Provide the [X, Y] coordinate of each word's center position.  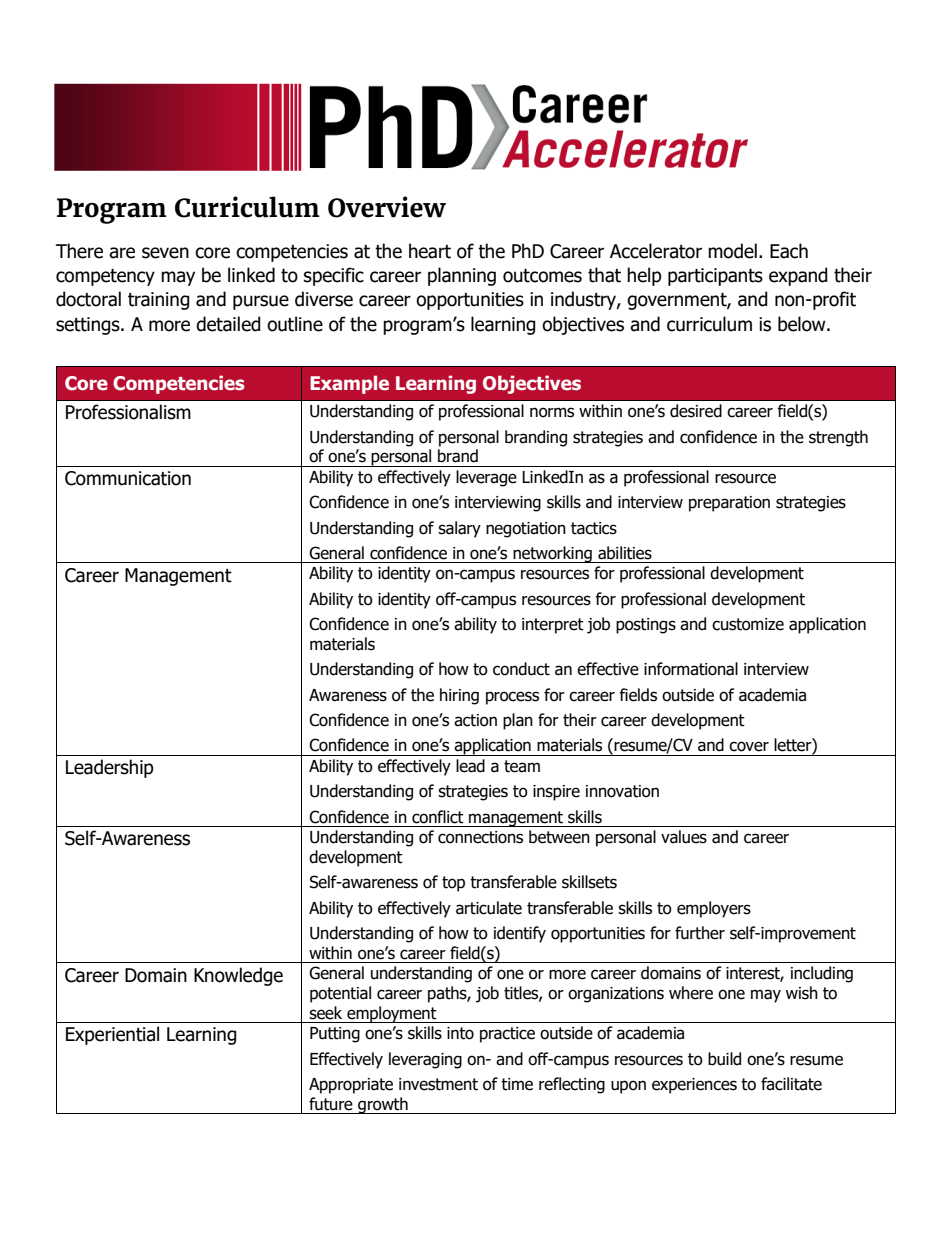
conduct [521, 669]
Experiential [112, 1035]
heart [430, 251]
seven [165, 253]
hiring [459, 696]
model [732, 251]
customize [748, 624]
